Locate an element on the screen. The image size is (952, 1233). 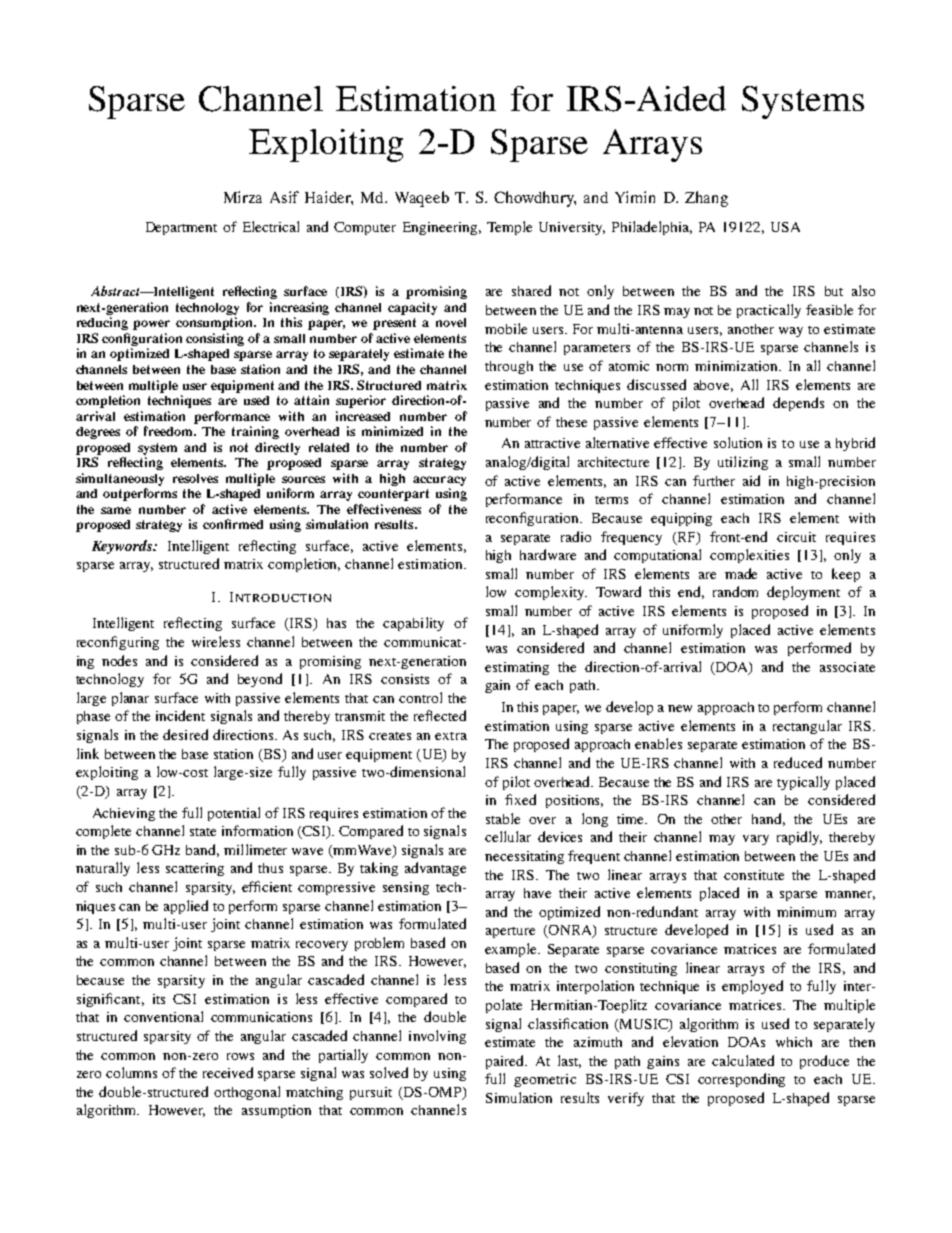
paired is located at coordinates (506, 1062).
